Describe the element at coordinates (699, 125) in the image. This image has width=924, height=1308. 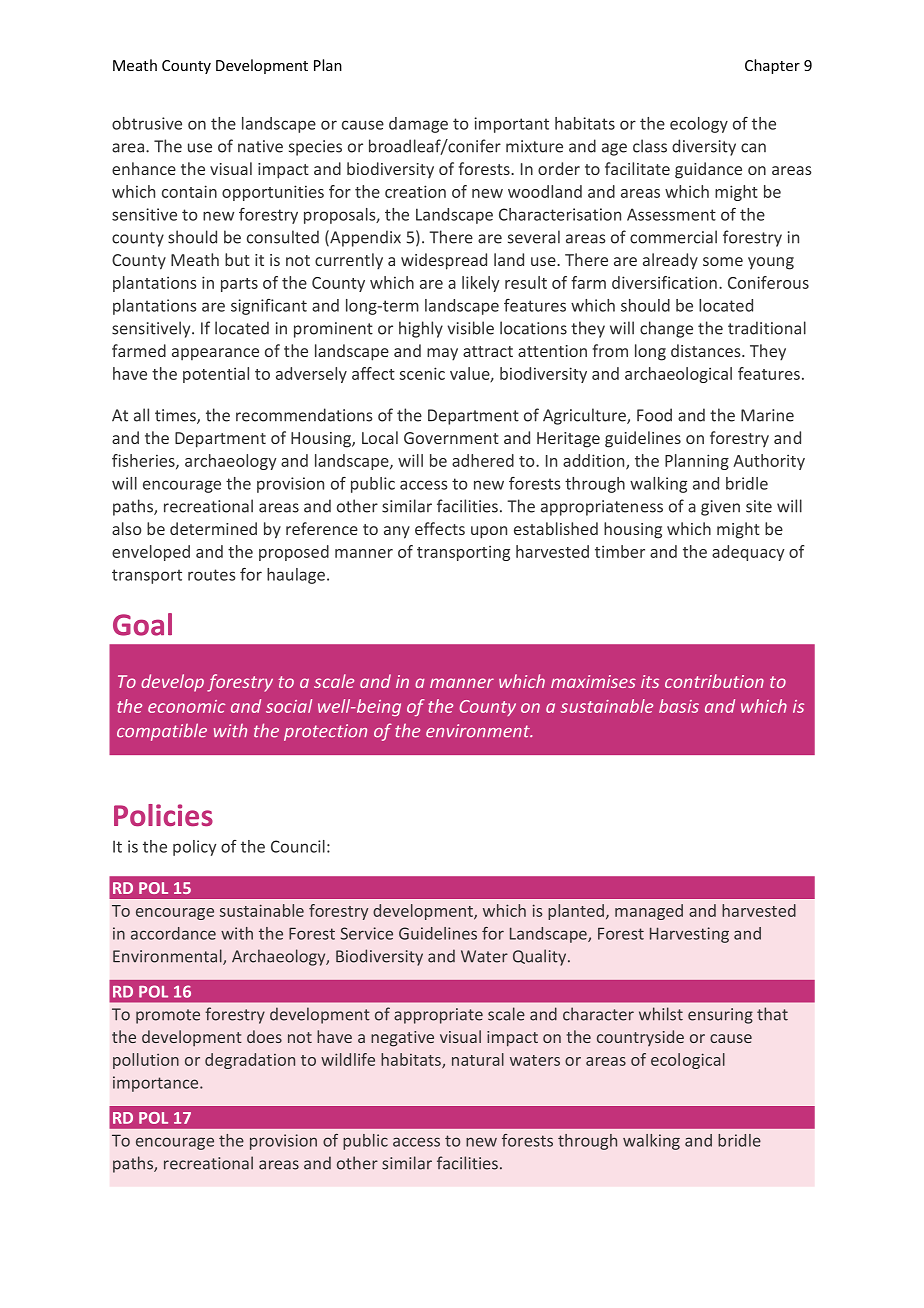
I see `ecology` at that location.
